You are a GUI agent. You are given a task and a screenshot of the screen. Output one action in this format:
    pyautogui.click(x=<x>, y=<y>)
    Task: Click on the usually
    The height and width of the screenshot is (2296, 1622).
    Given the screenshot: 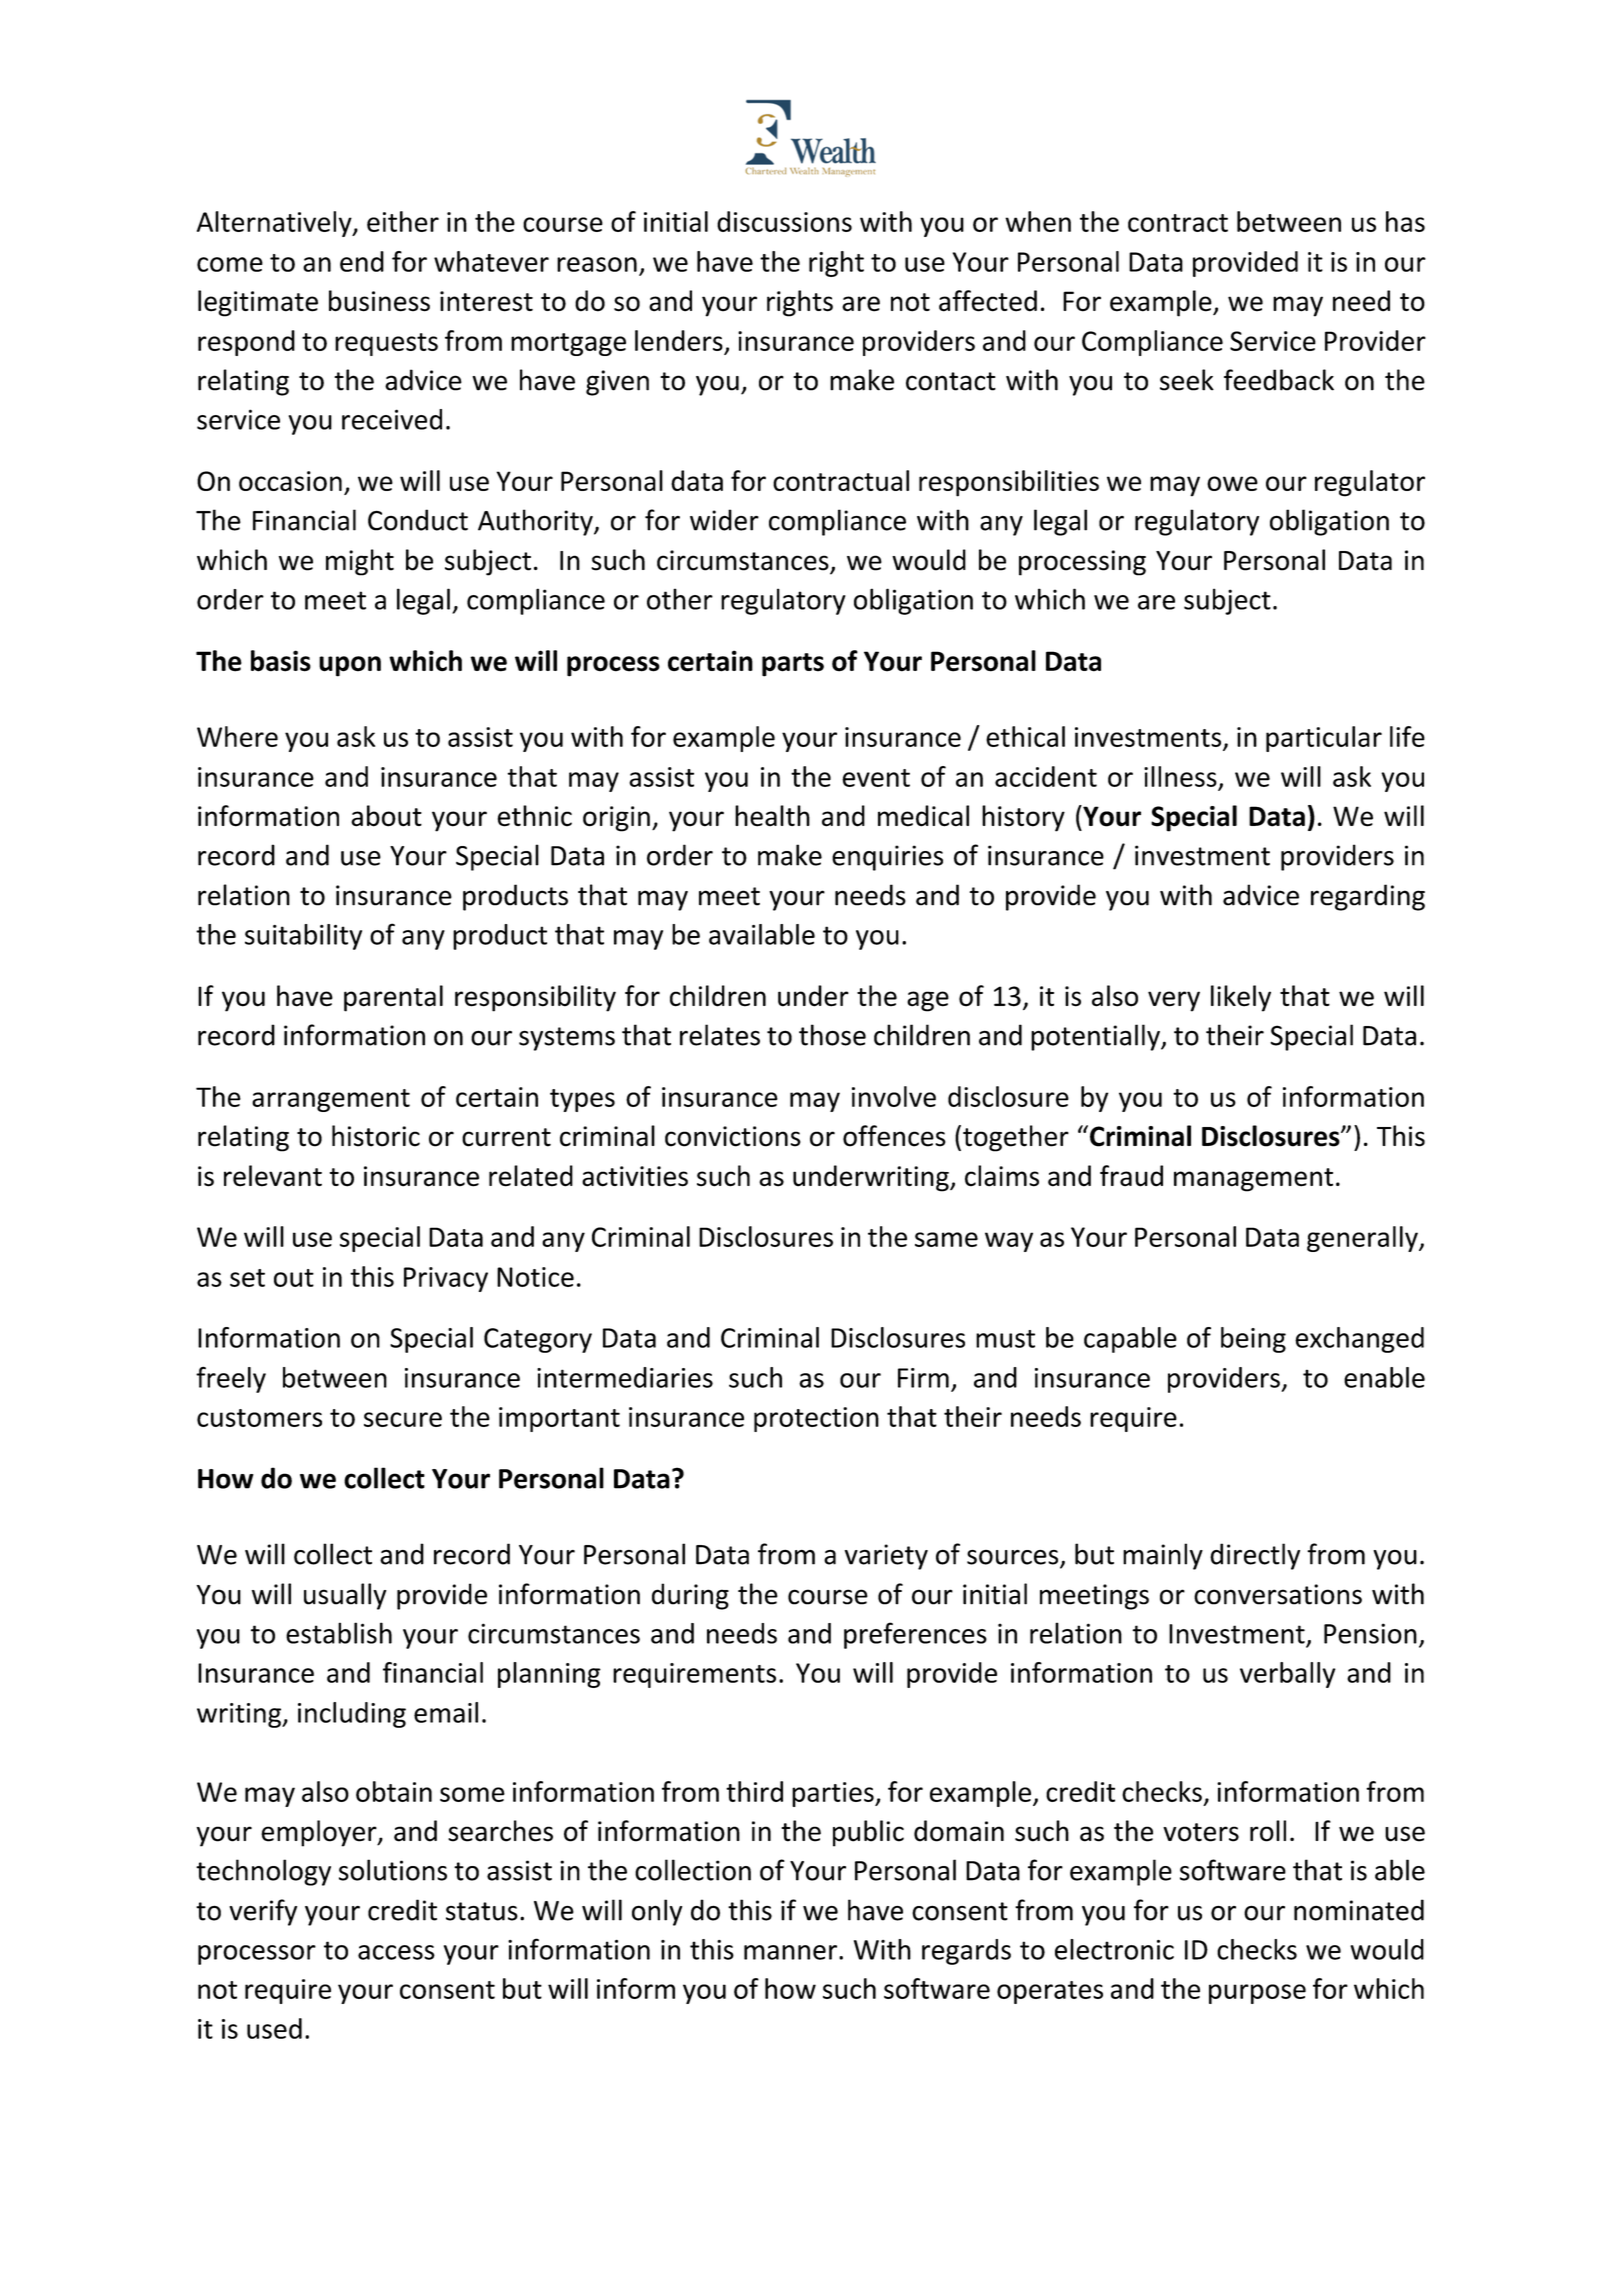 What is the action you would take?
    pyautogui.click(x=345, y=1596)
